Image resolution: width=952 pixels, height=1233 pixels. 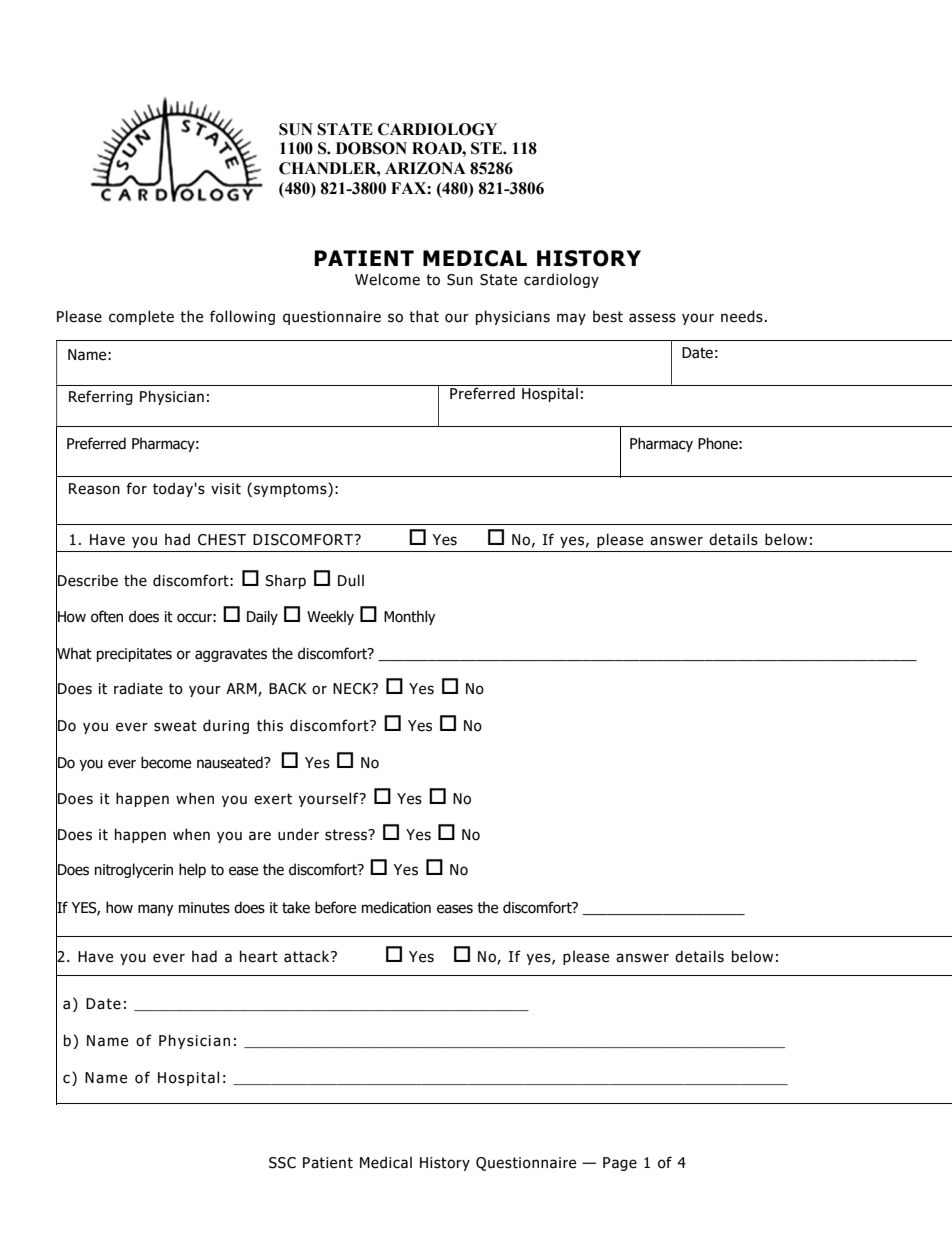 I want to click on many, so click(x=156, y=910).
